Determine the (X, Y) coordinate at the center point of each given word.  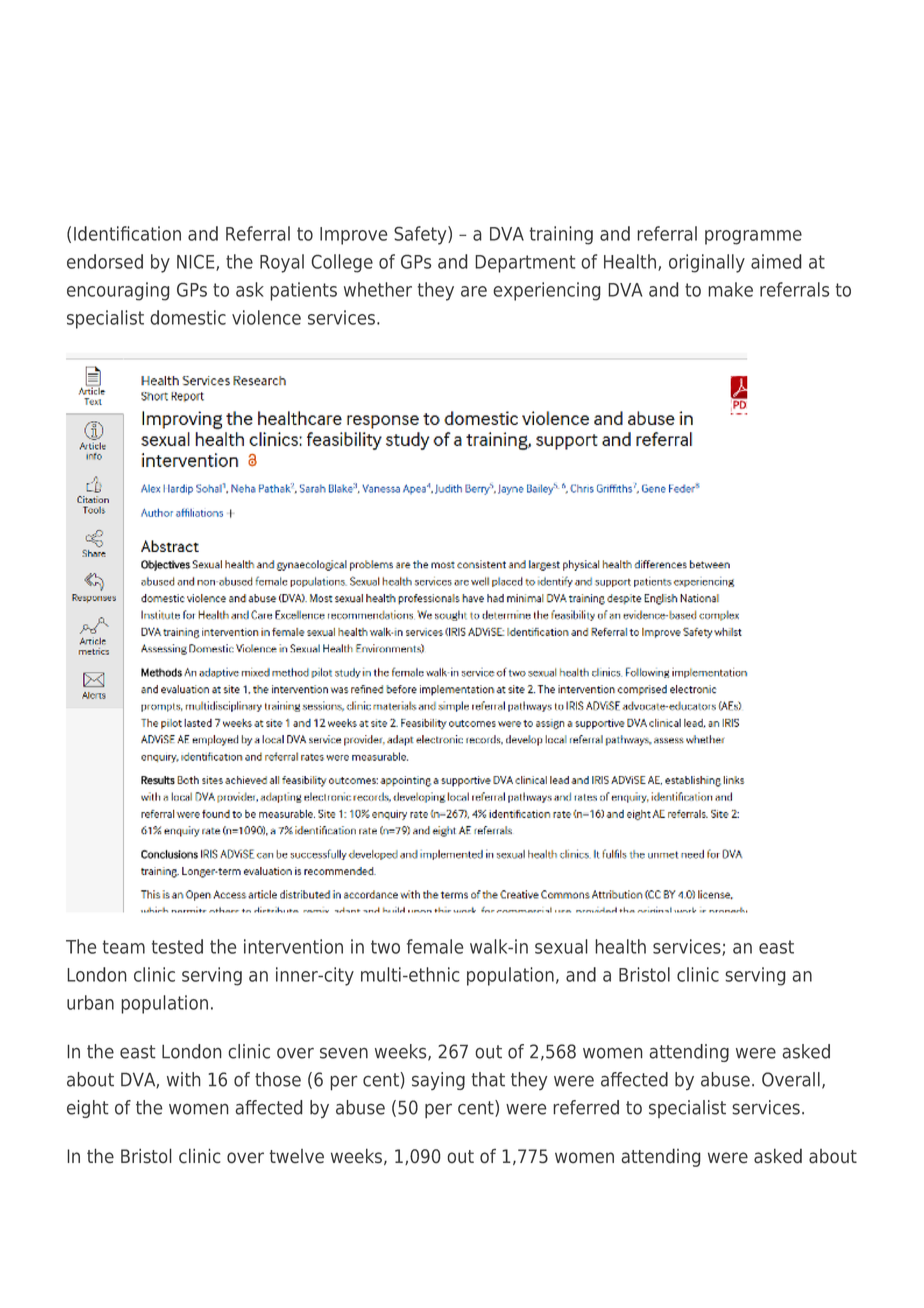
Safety (421, 235)
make (730, 289)
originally (707, 263)
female (435, 946)
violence (266, 317)
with (184, 1079)
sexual (561, 946)
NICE (197, 262)
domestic (188, 317)
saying (438, 1081)
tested (177, 946)
